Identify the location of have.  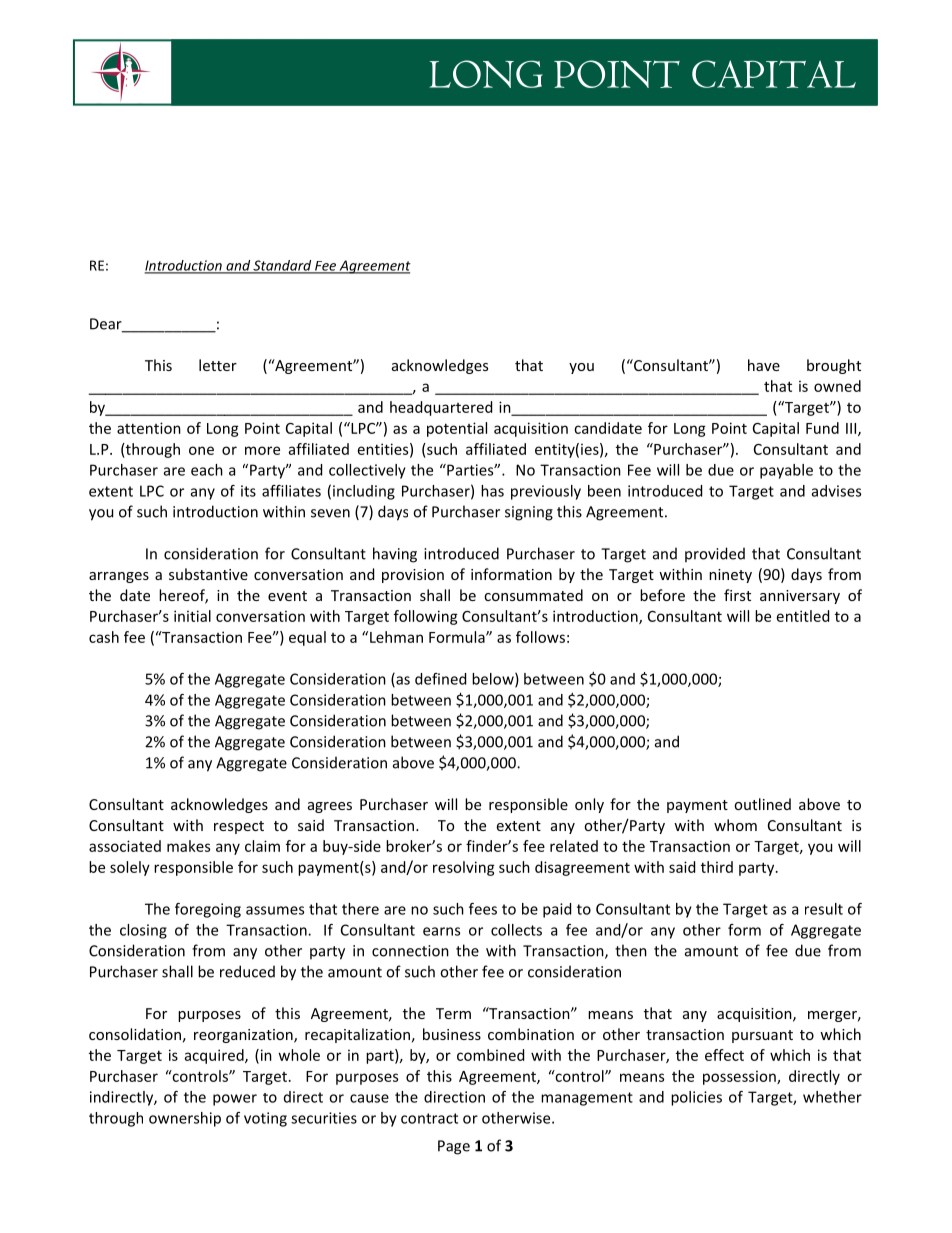
(764, 365).
